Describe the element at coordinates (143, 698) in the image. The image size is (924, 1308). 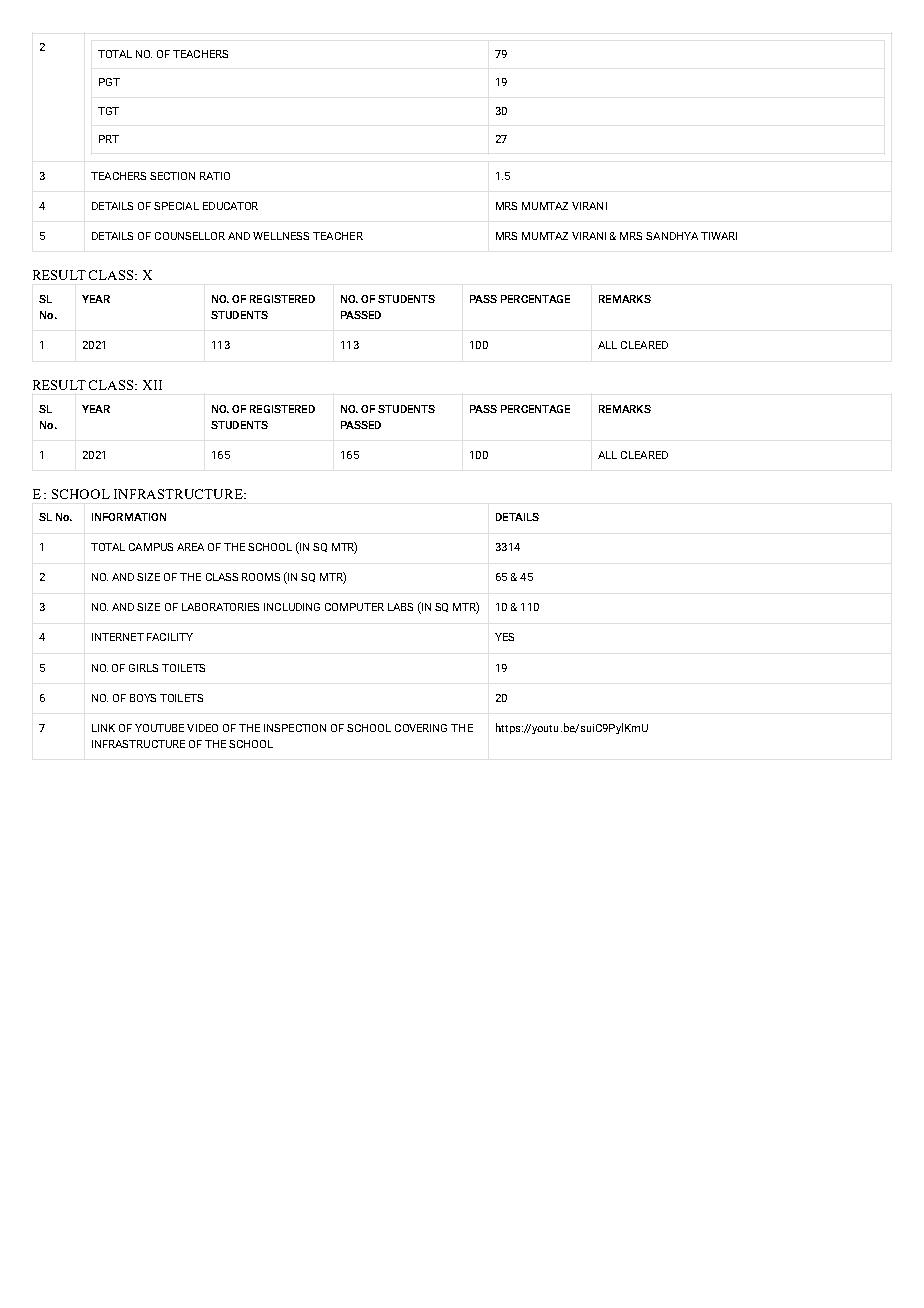
I see `BOYS` at that location.
